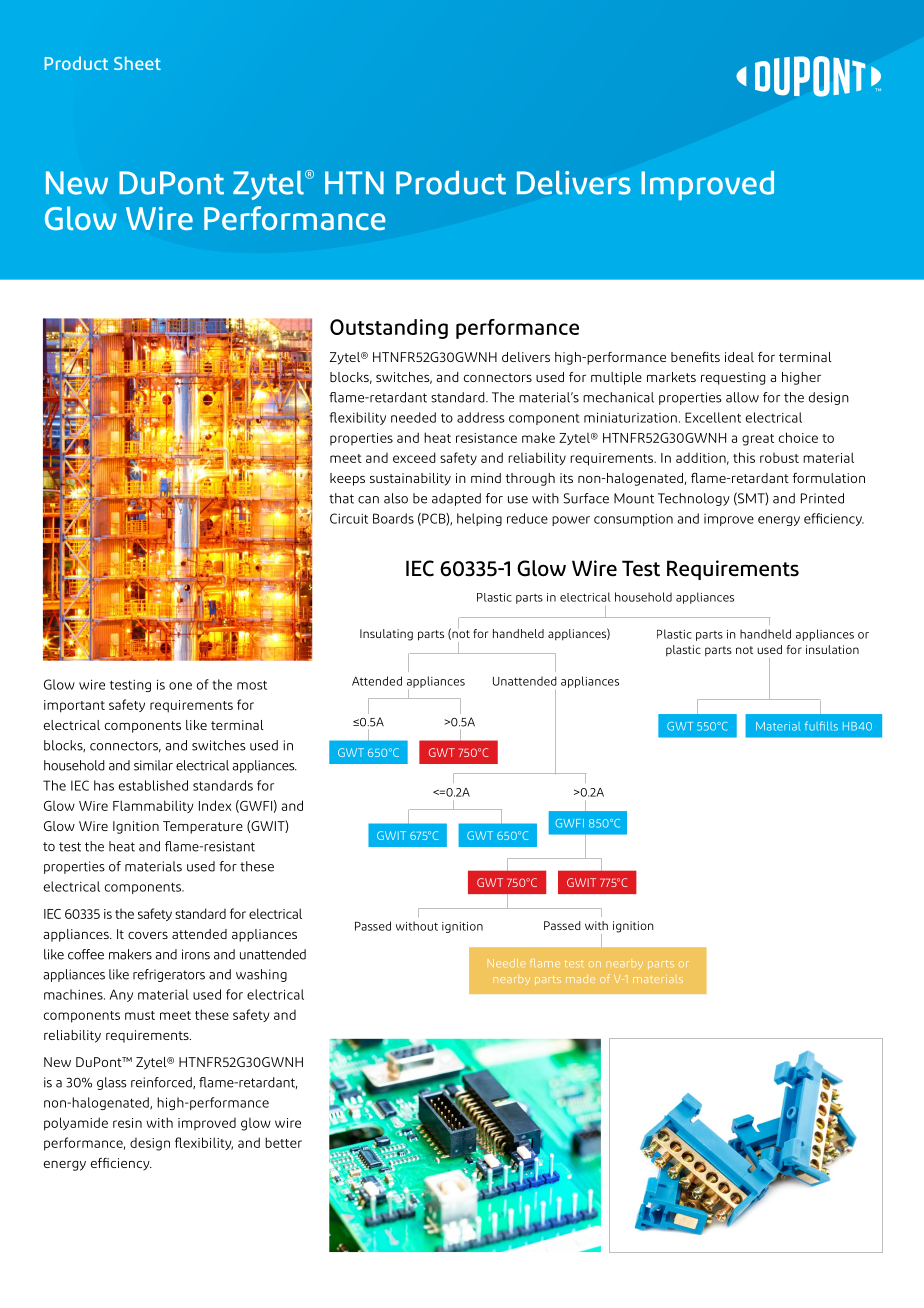  What do you see at coordinates (137, 63) in the image?
I see `Sheet` at bounding box center [137, 63].
